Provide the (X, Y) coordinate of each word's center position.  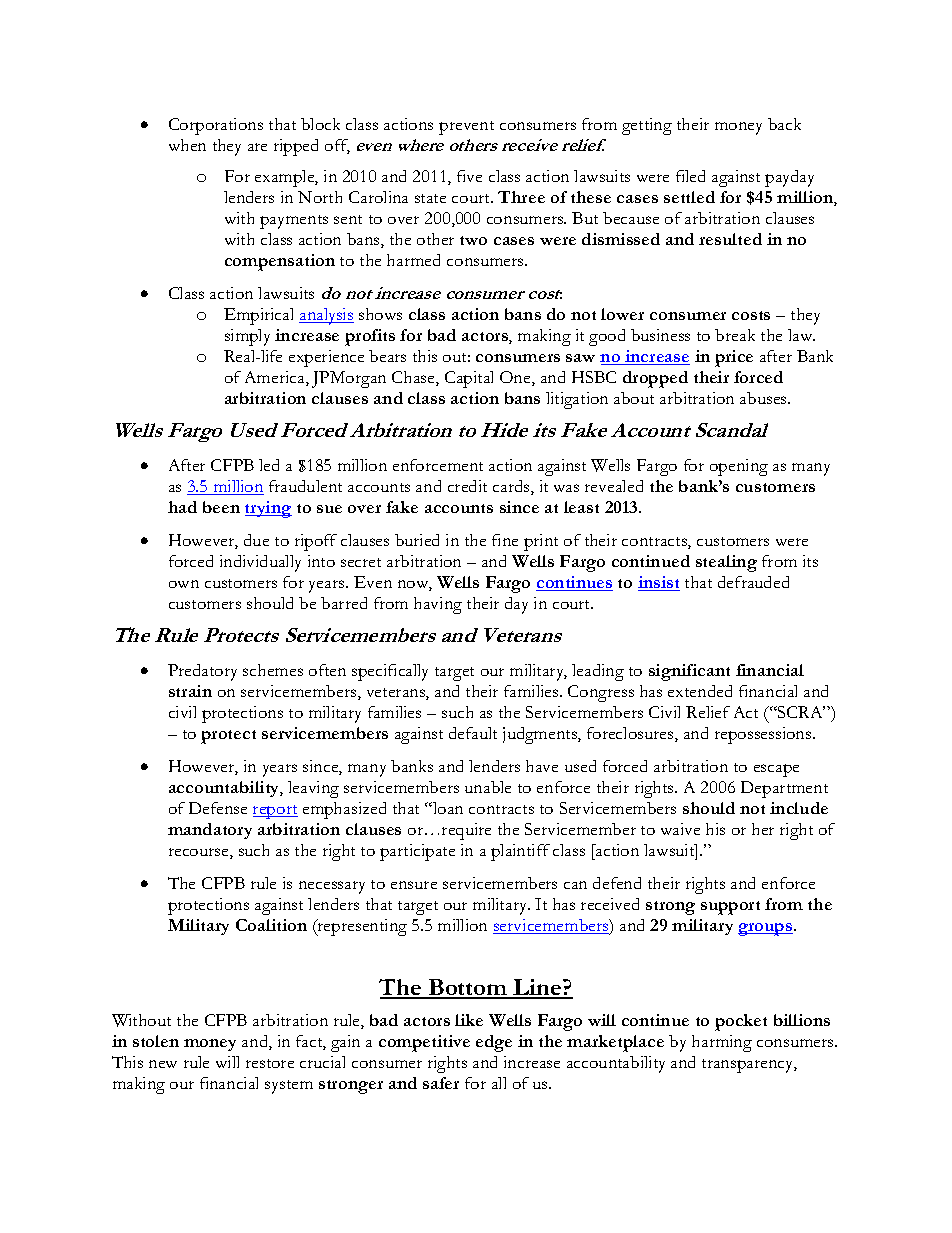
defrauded (753, 582)
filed (690, 176)
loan (447, 808)
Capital (469, 379)
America (276, 378)
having (438, 605)
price (734, 358)
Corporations (216, 126)
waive (680, 829)
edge (494, 1043)
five (469, 176)
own (184, 584)
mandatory (210, 831)
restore (270, 1063)
